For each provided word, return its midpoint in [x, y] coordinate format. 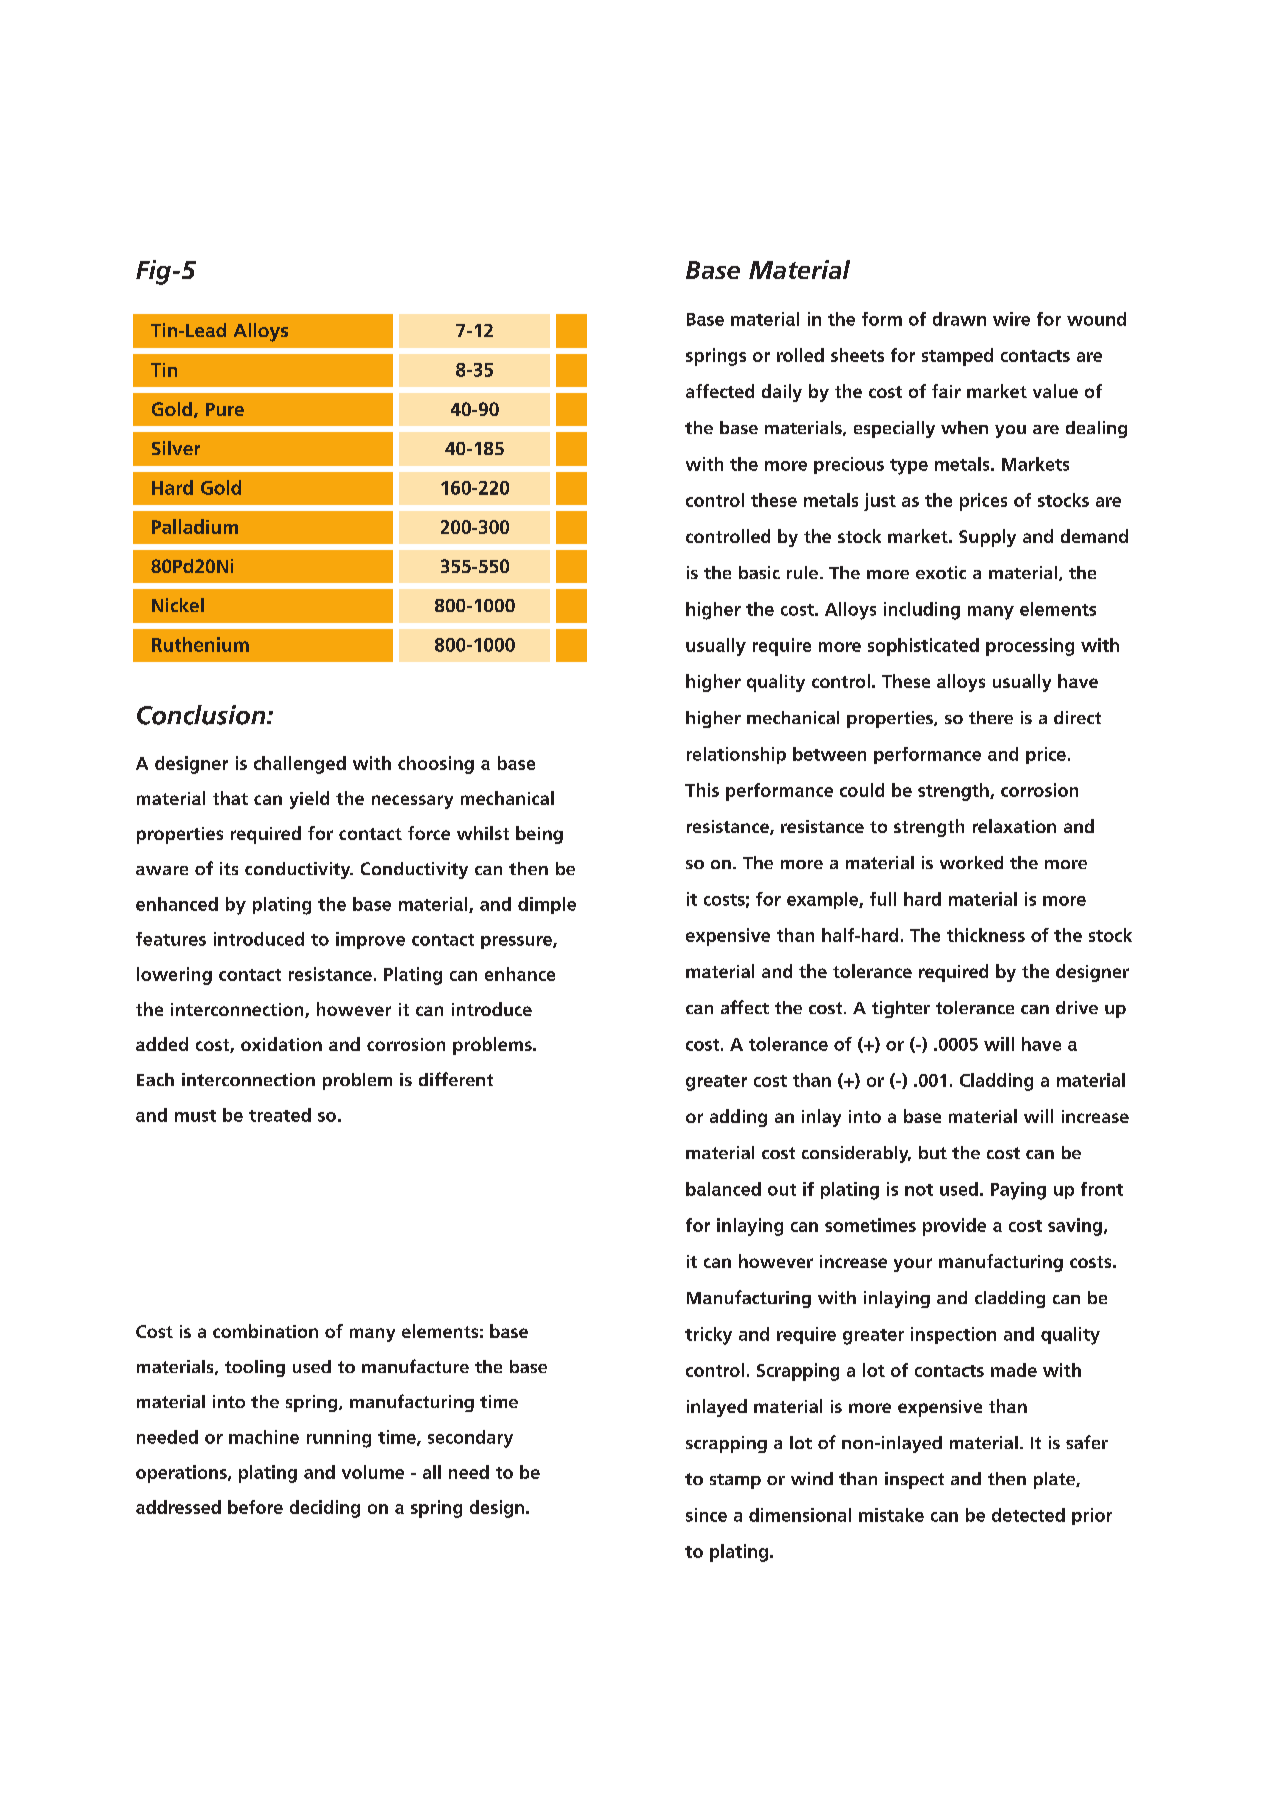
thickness [986, 935]
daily [782, 393]
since [706, 1515]
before [255, 1507]
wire [1011, 319]
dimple [547, 905]
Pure [225, 409]
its [229, 868]
